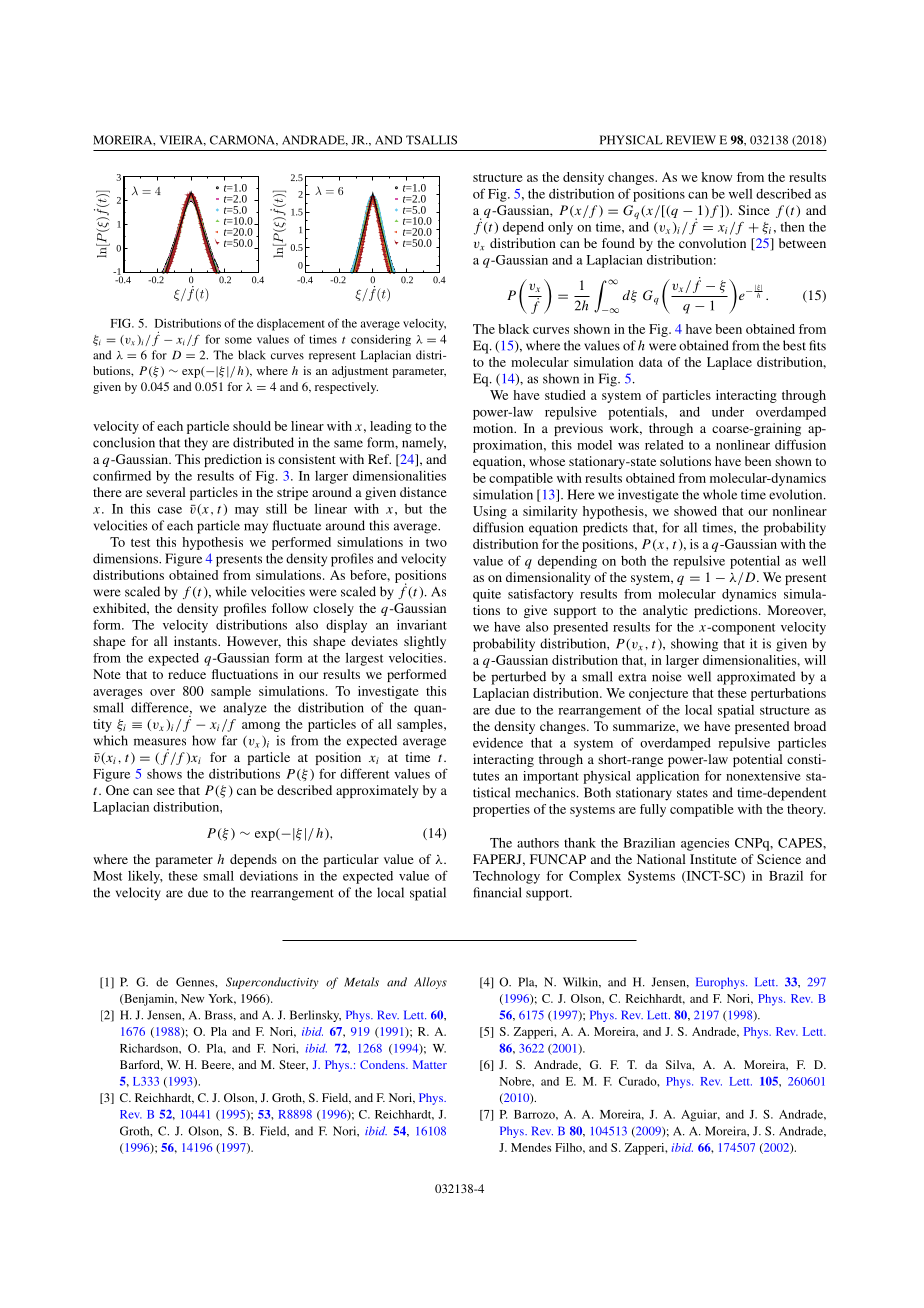 The width and height of the image is (924, 1308). What do you see at coordinates (430, 1064) in the image?
I see `Matter` at bounding box center [430, 1064].
